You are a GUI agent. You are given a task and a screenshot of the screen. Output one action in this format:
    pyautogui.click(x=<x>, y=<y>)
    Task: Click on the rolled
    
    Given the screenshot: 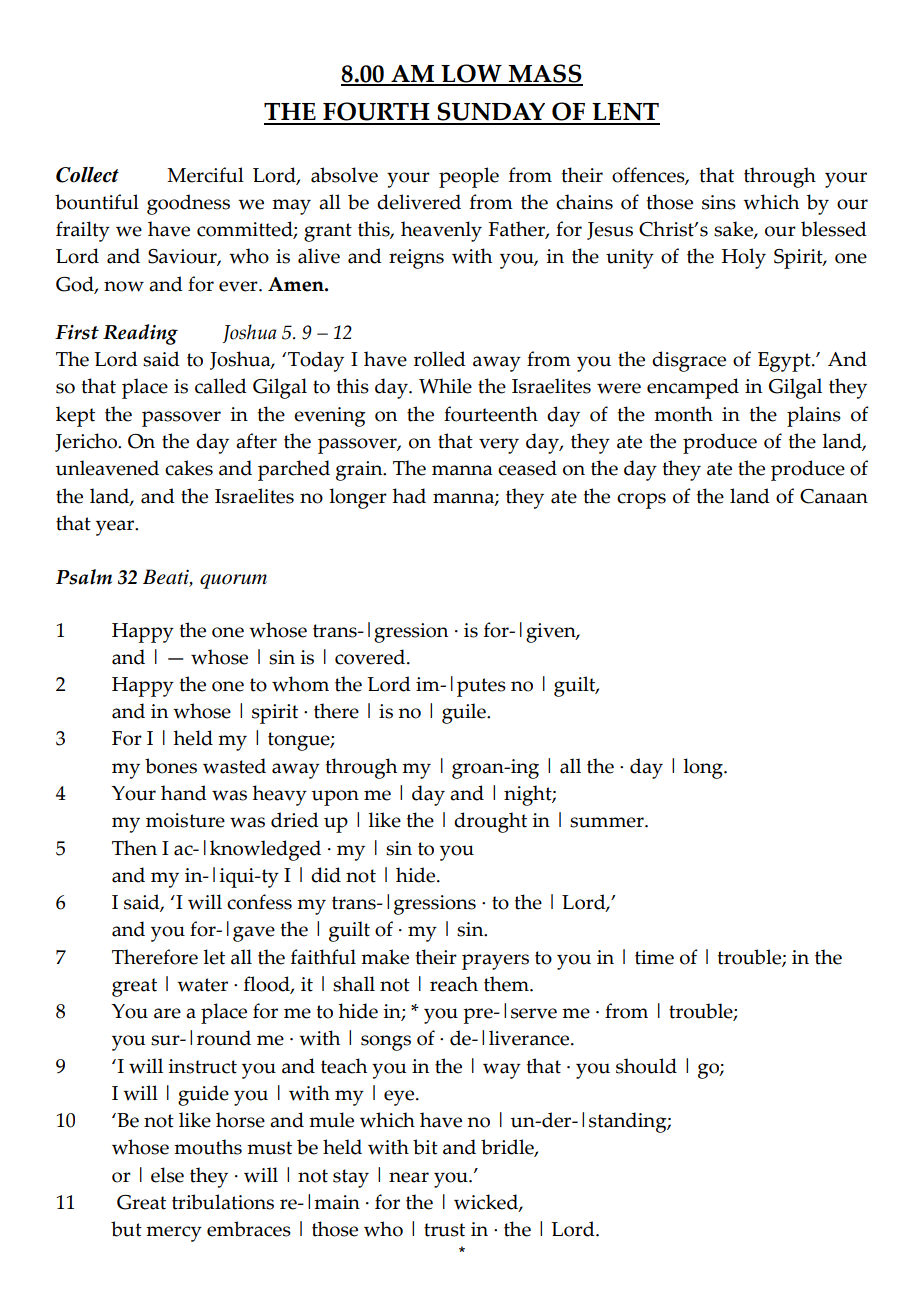 What is the action you would take?
    pyautogui.click(x=440, y=359)
